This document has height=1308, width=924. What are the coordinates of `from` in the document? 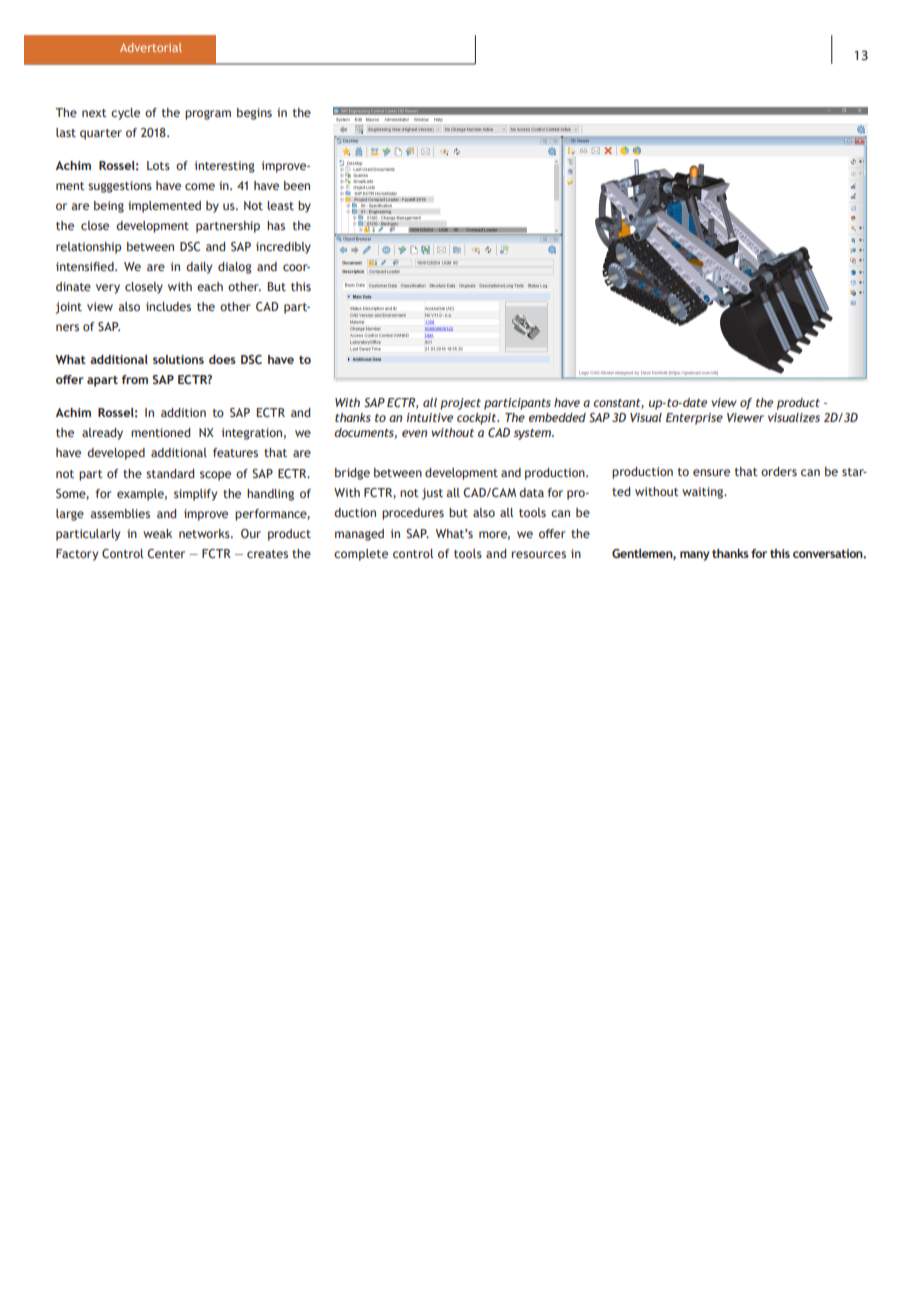 It's located at (135, 379).
